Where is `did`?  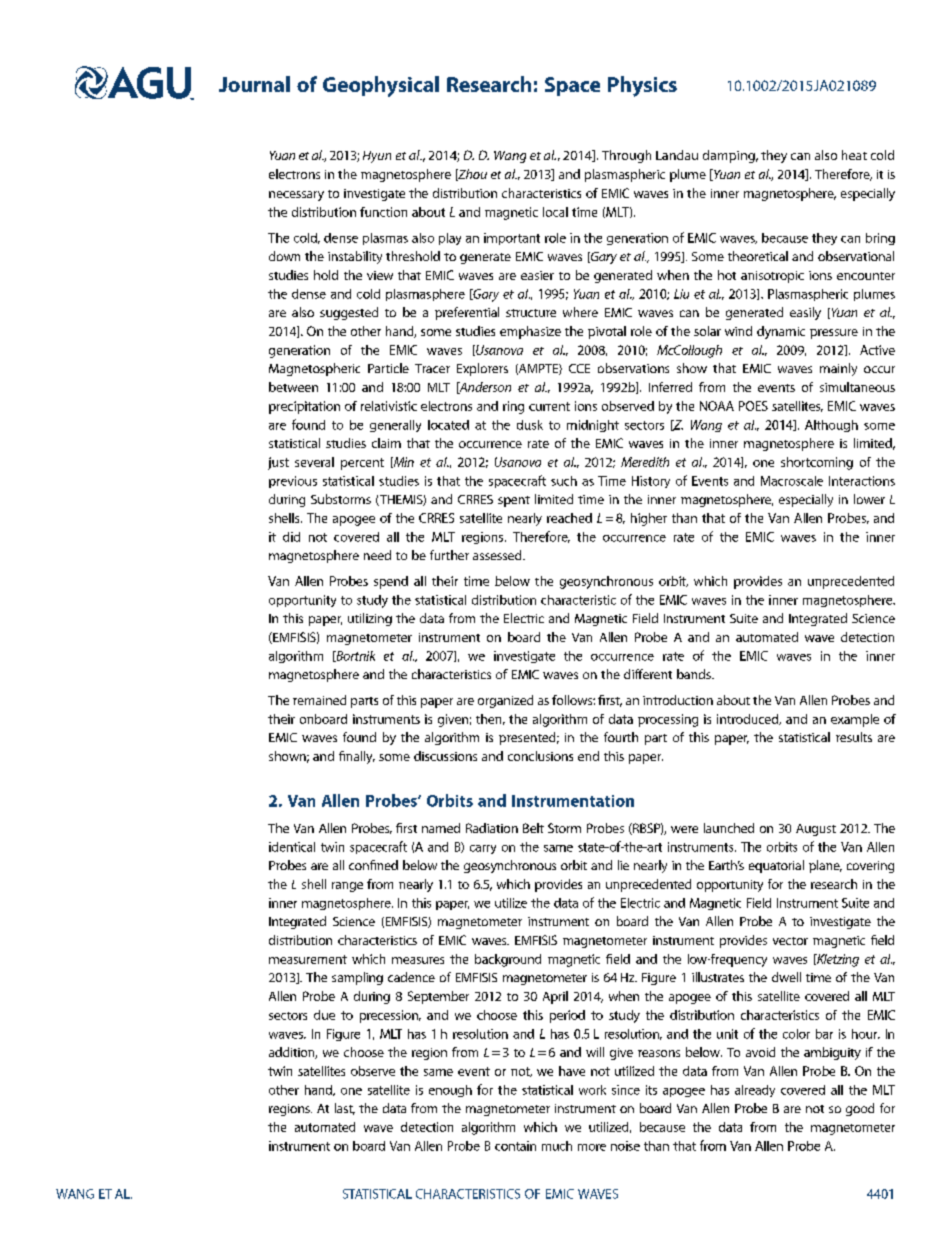 did is located at coordinates (291, 537).
